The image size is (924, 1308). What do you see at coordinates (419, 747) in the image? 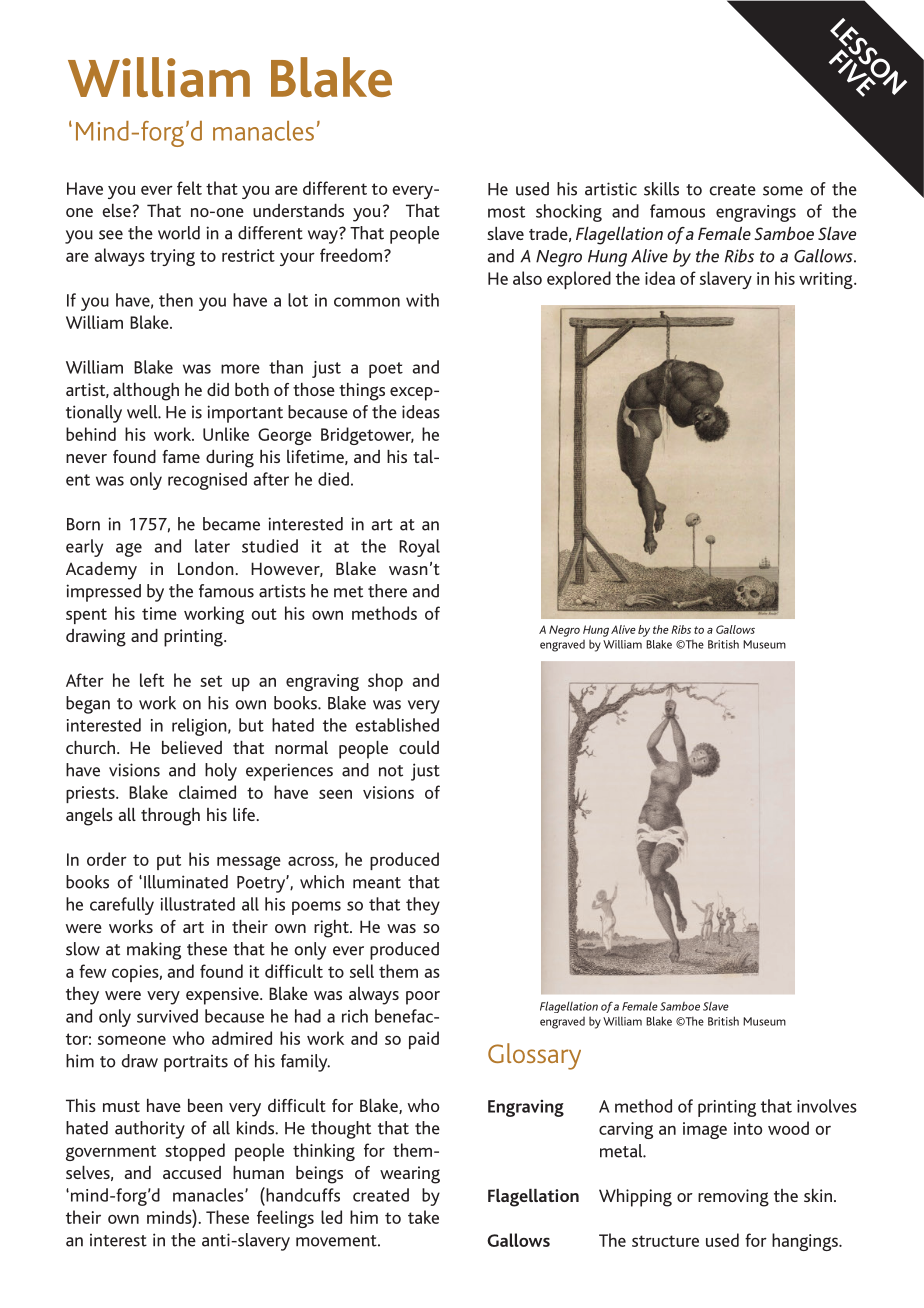
I see `could` at bounding box center [419, 747].
